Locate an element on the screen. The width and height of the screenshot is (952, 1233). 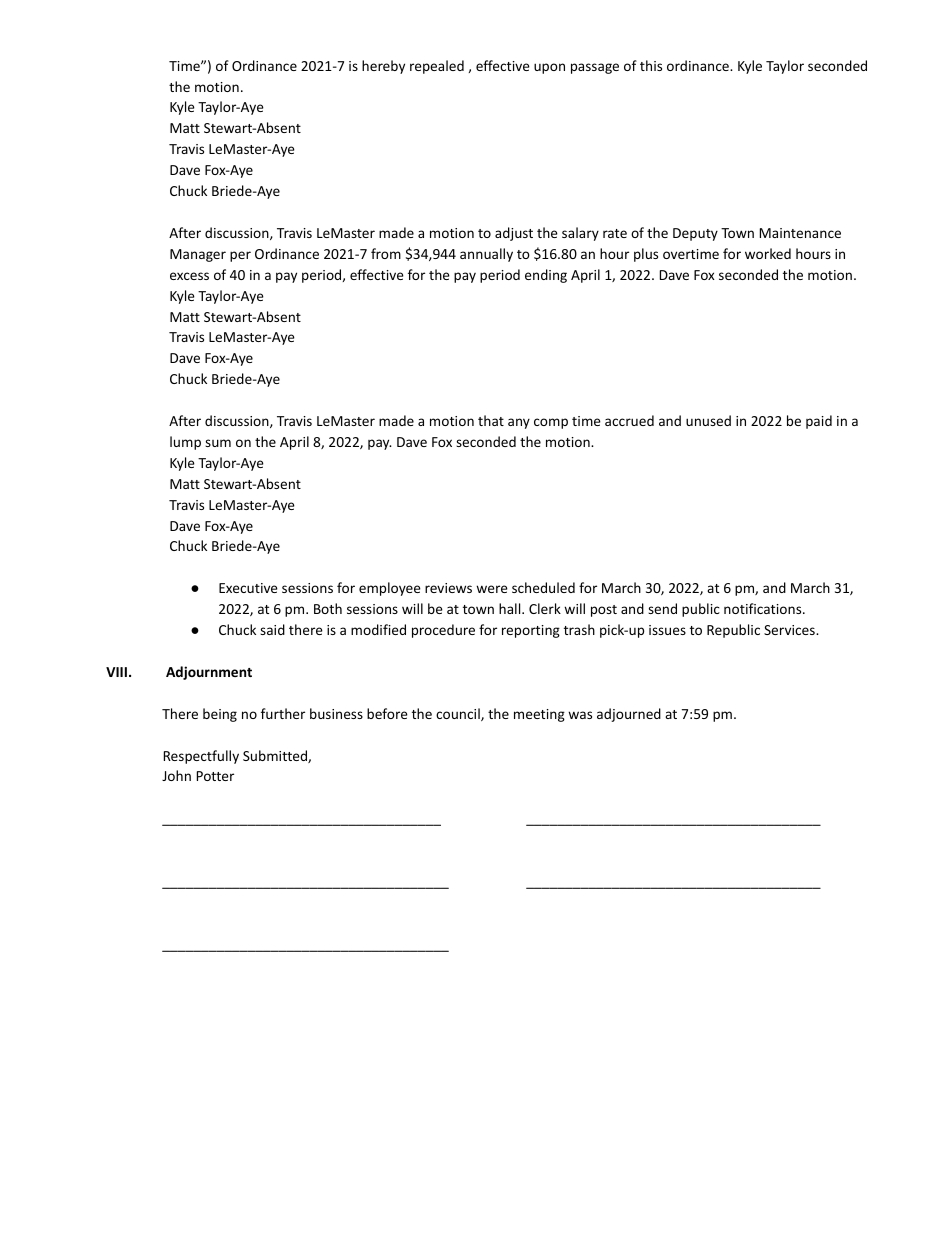
hereby is located at coordinates (383, 67).
